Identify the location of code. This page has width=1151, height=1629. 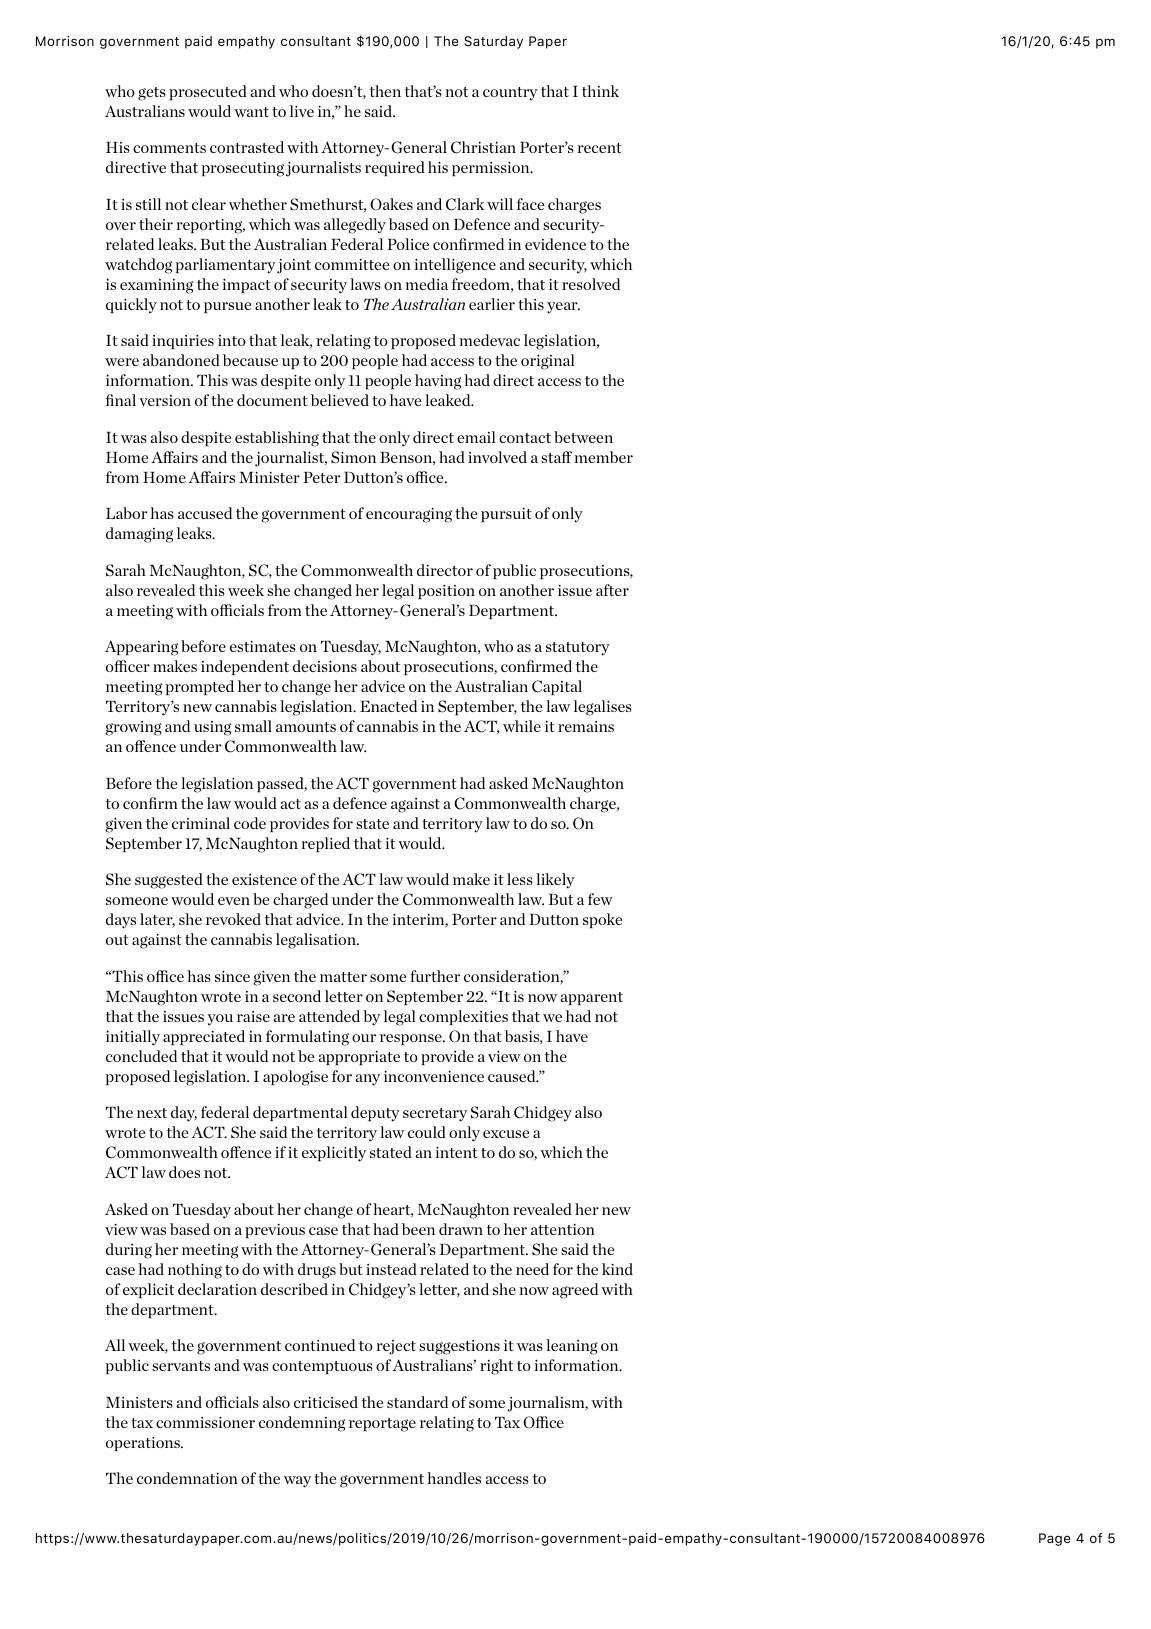
(250, 823).
